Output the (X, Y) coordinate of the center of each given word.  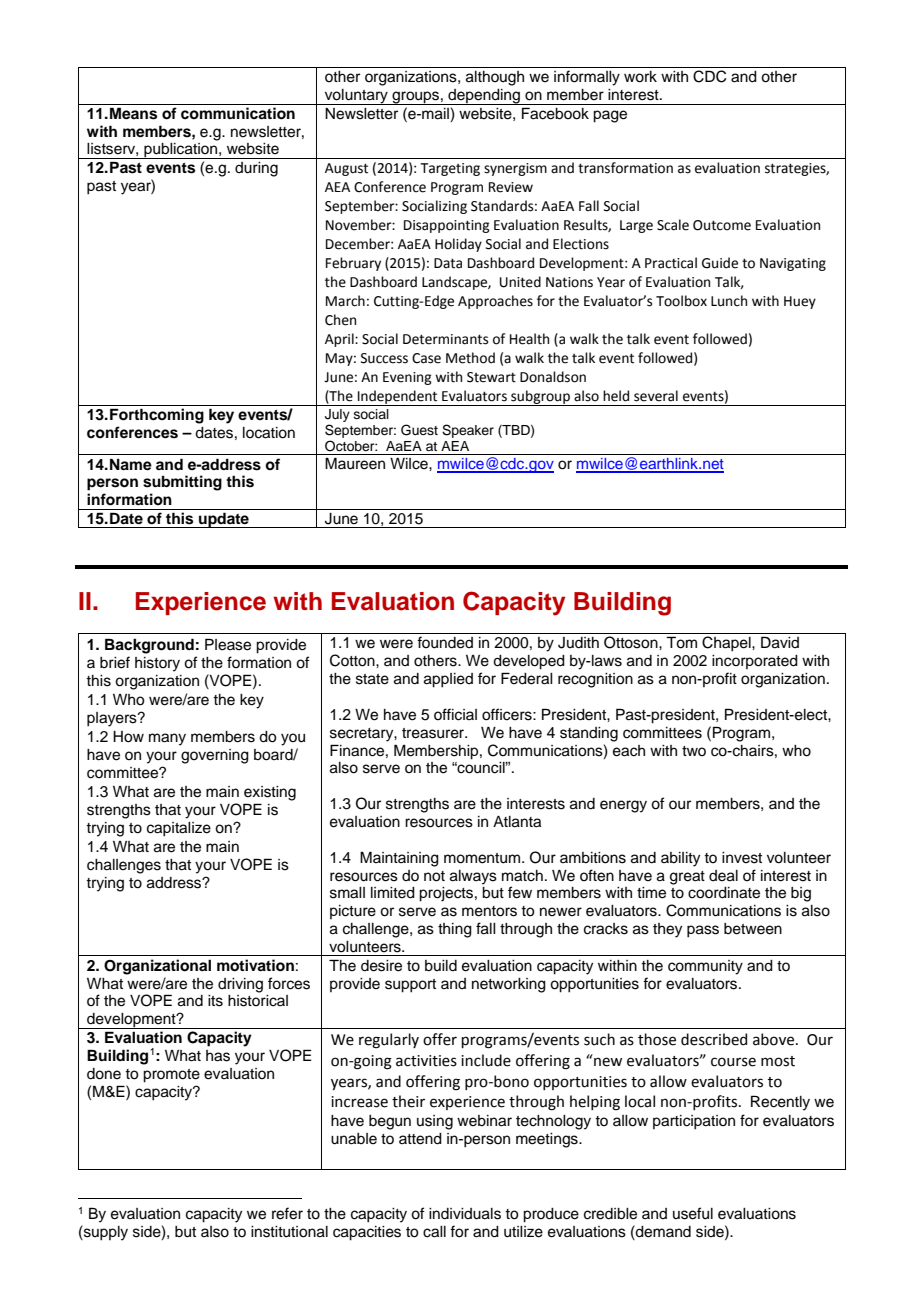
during (256, 169)
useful (693, 1213)
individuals (465, 1214)
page (610, 116)
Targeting (450, 169)
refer (287, 1213)
